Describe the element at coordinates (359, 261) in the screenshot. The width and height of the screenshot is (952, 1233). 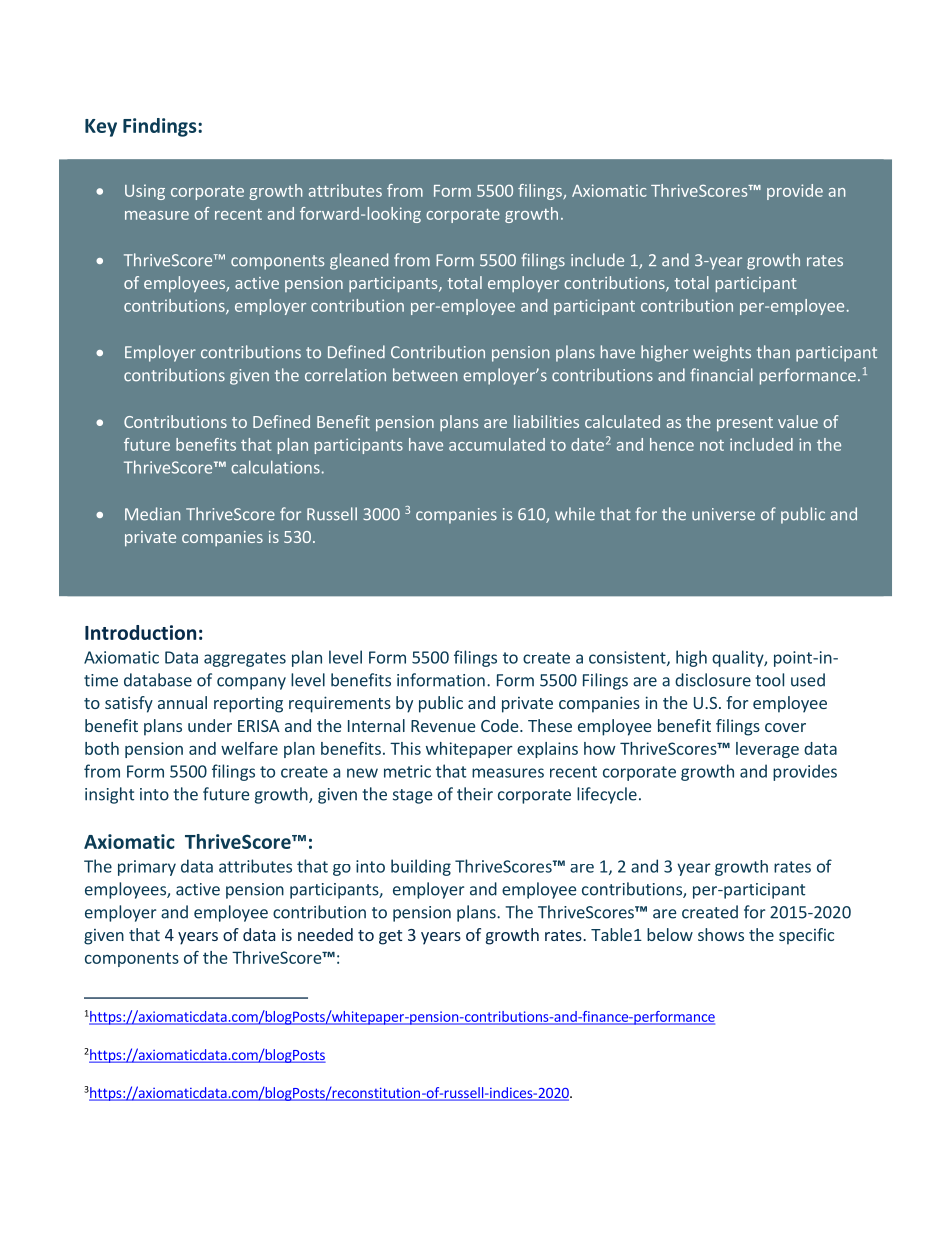
I see `gleaned` at that location.
